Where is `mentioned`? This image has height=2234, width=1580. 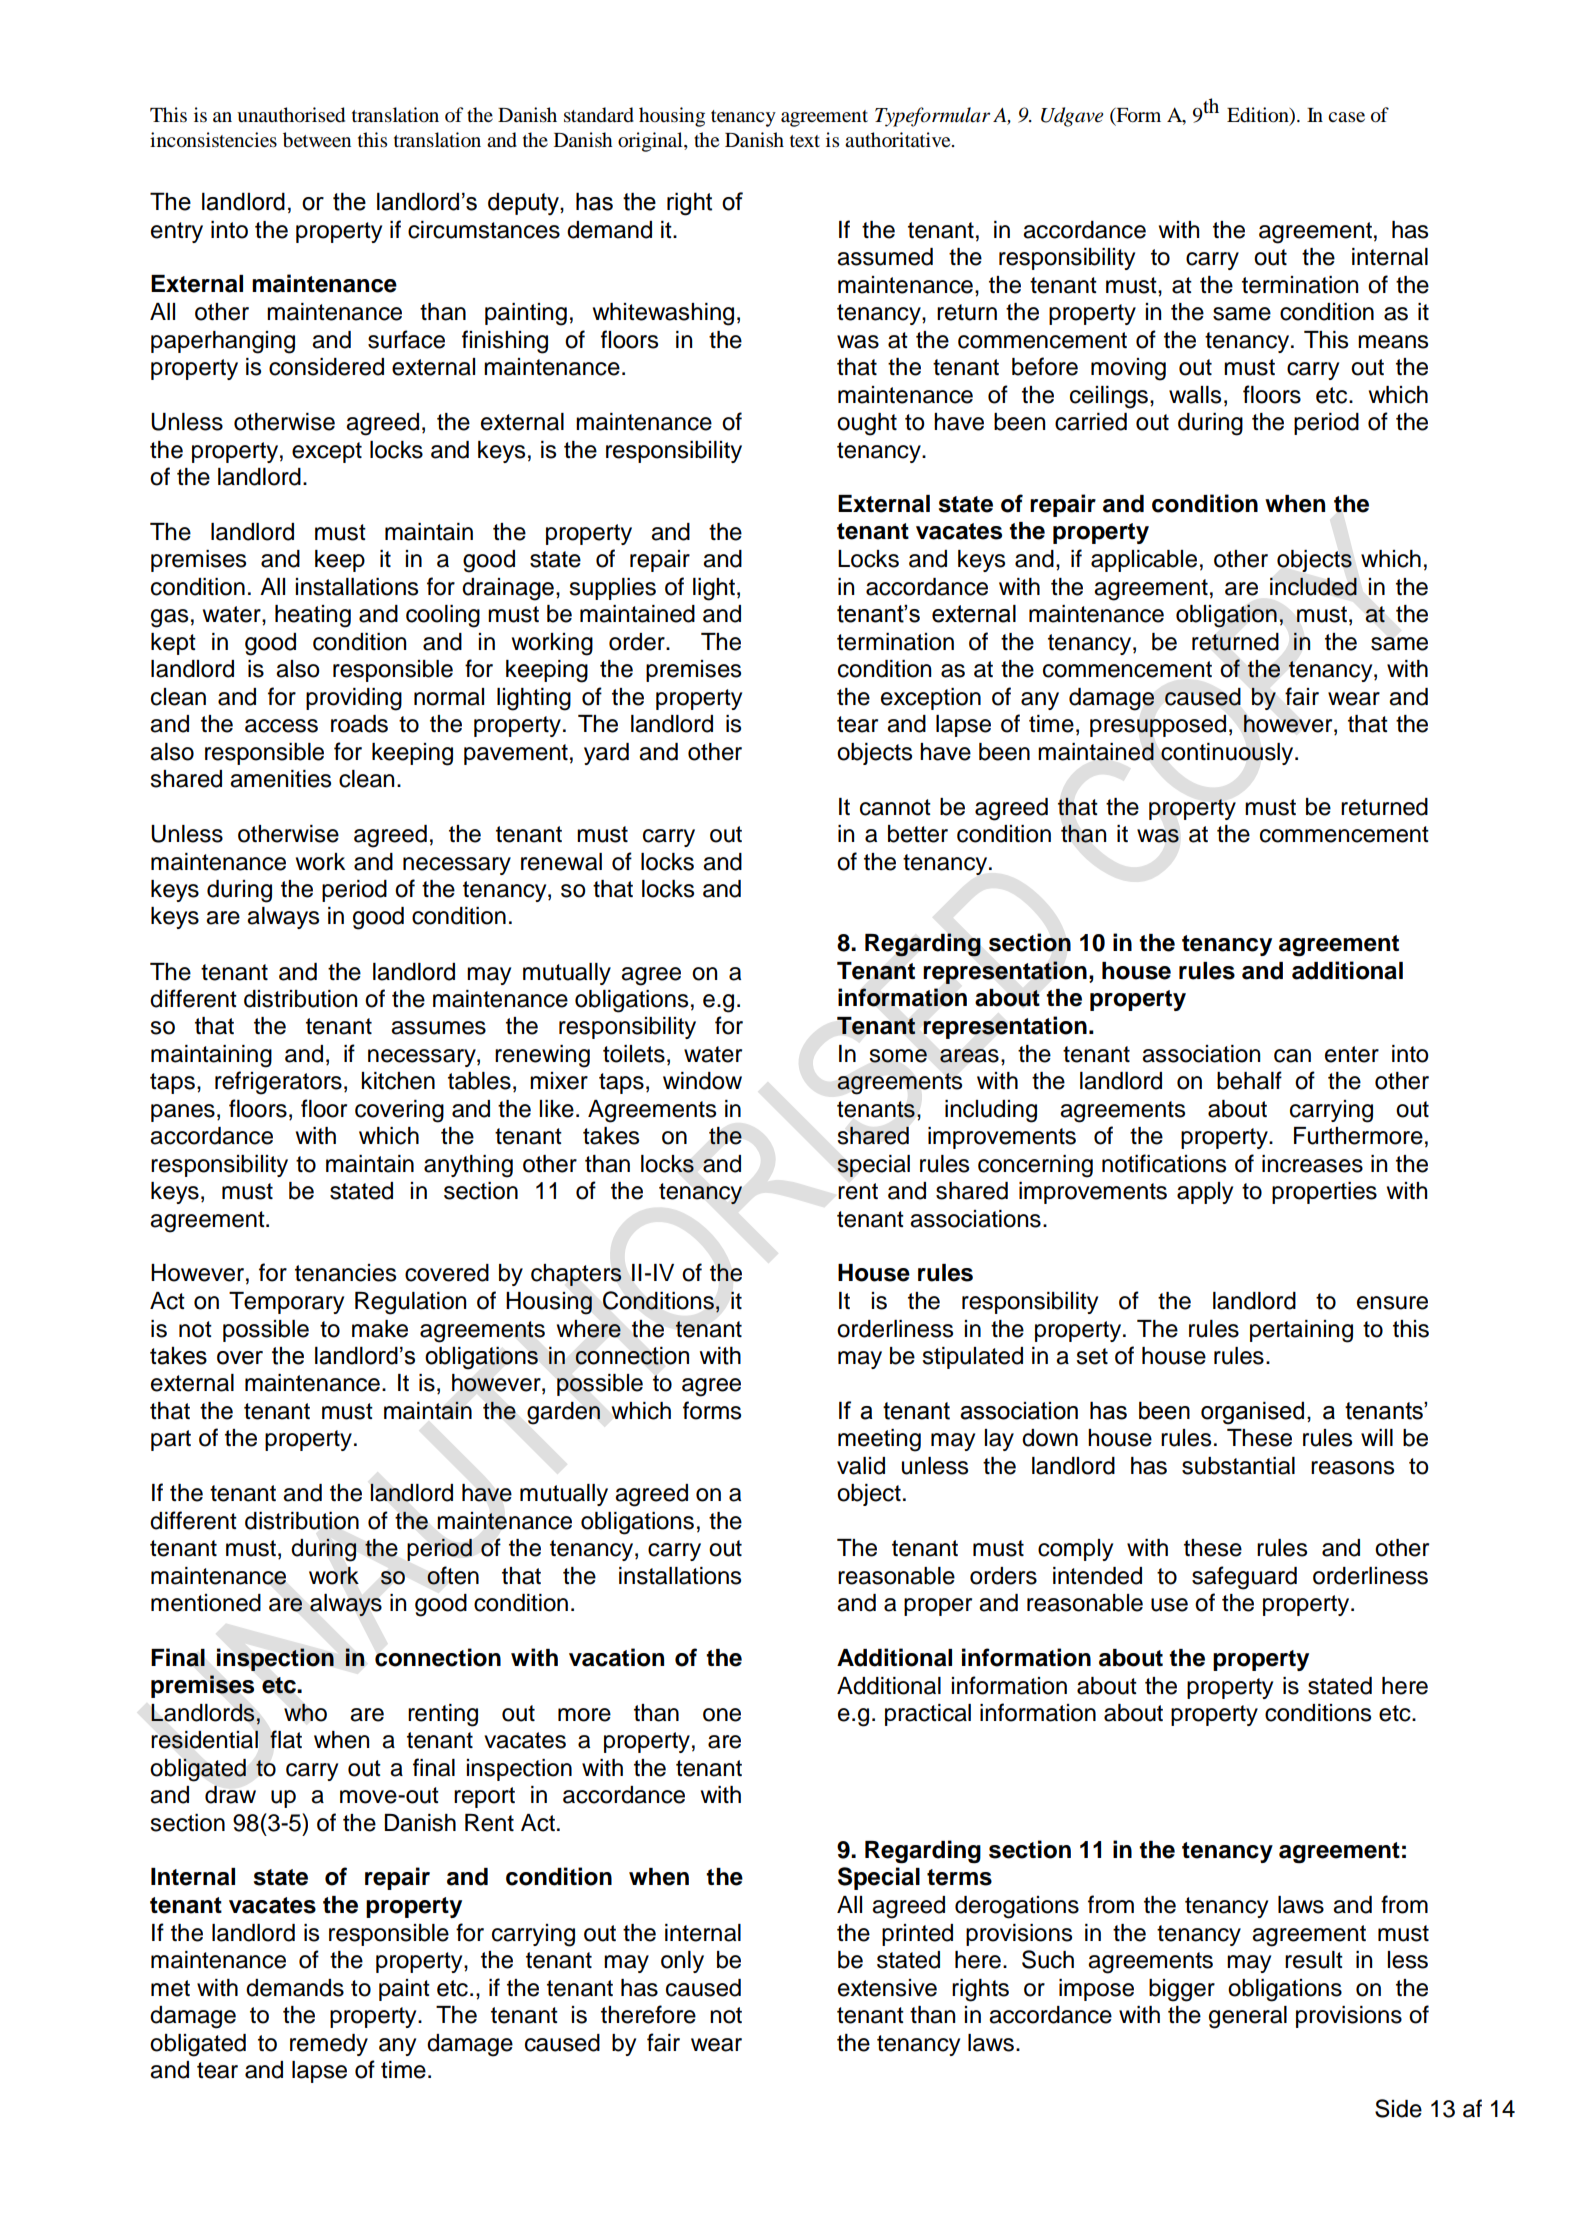
mentioned is located at coordinates (206, 1603).
